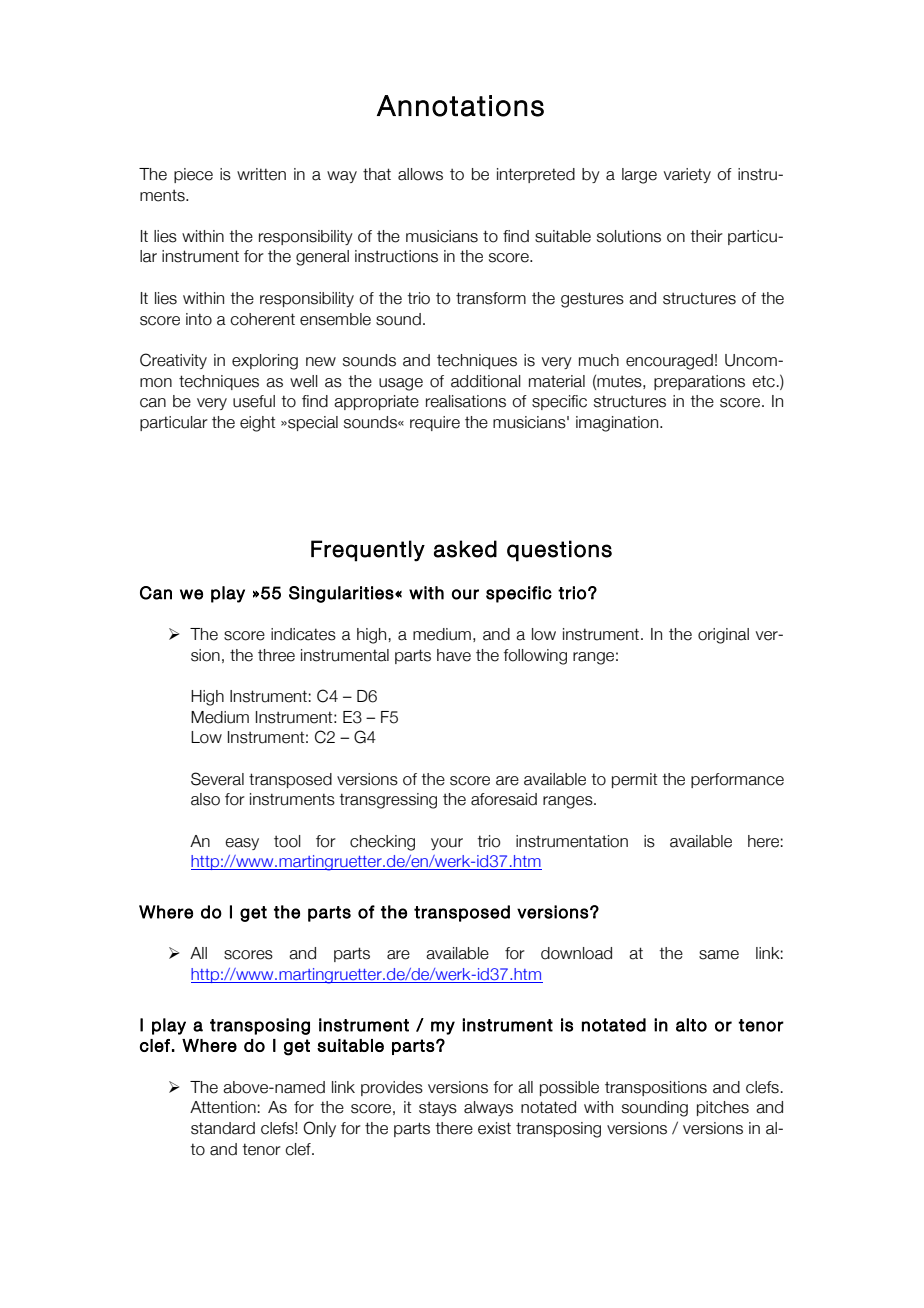  What do you see at coordinates (460, 106) in the screenshot?
I see `Annotations` at bounding box center [460, 106].
